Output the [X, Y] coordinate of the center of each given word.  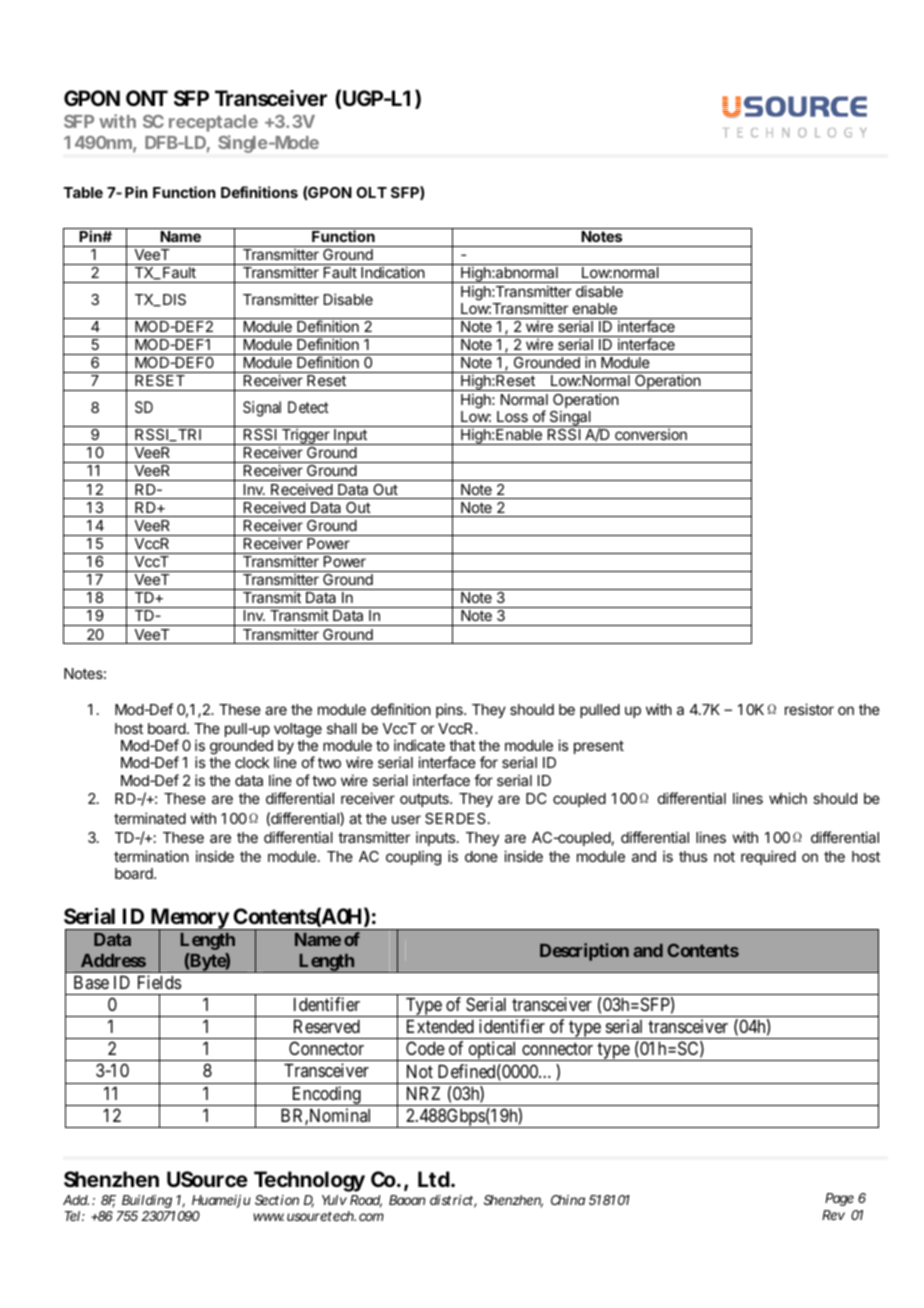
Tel [72, 1216]
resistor [809, 709]
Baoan [407, 1200]
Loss [512, 416]
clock [252, 762]
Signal [262, 409]
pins [450, 710]
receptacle [213, 123]
